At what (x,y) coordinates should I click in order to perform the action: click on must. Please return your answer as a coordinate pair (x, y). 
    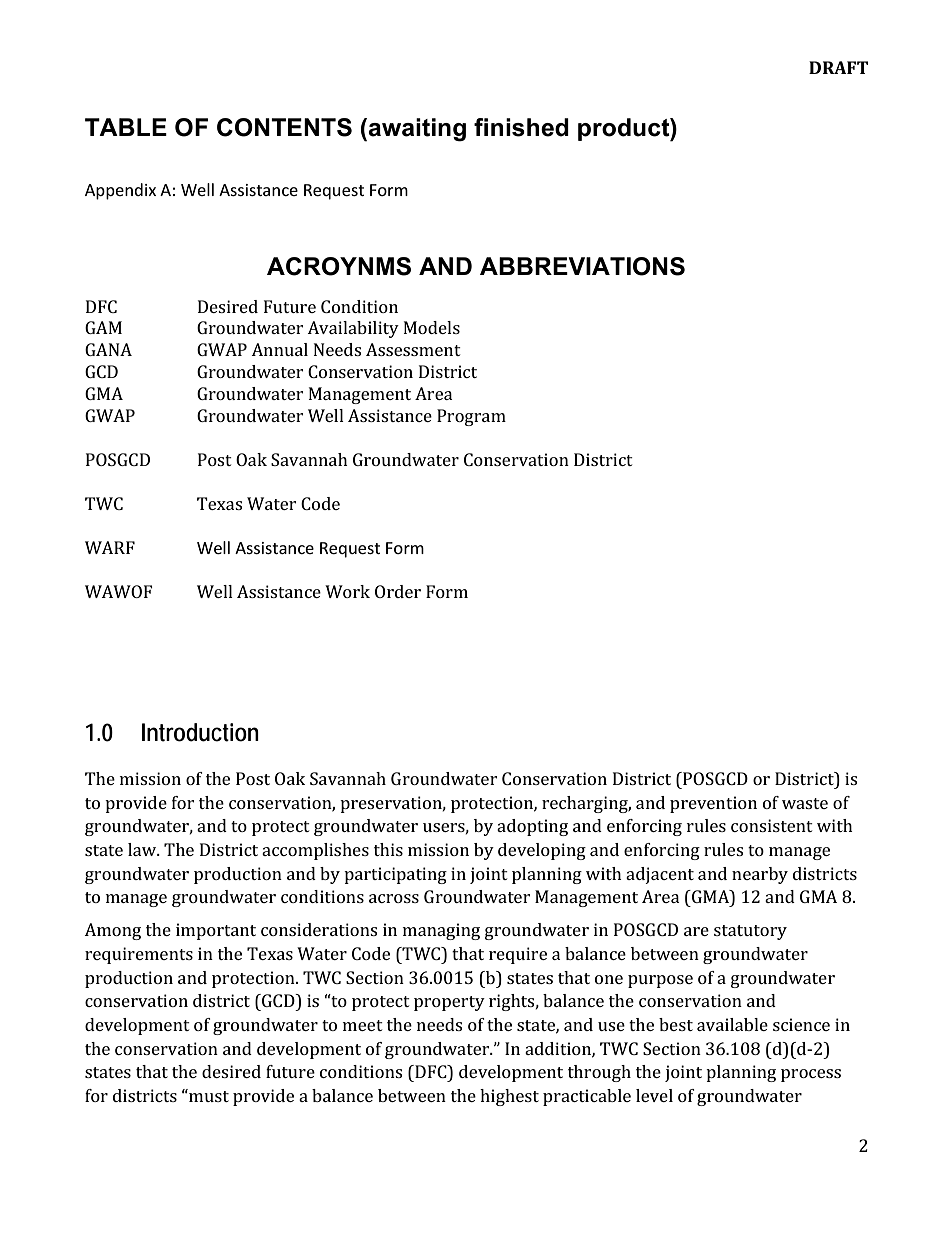
    Looking at the image, I should click on (208, 1095).
